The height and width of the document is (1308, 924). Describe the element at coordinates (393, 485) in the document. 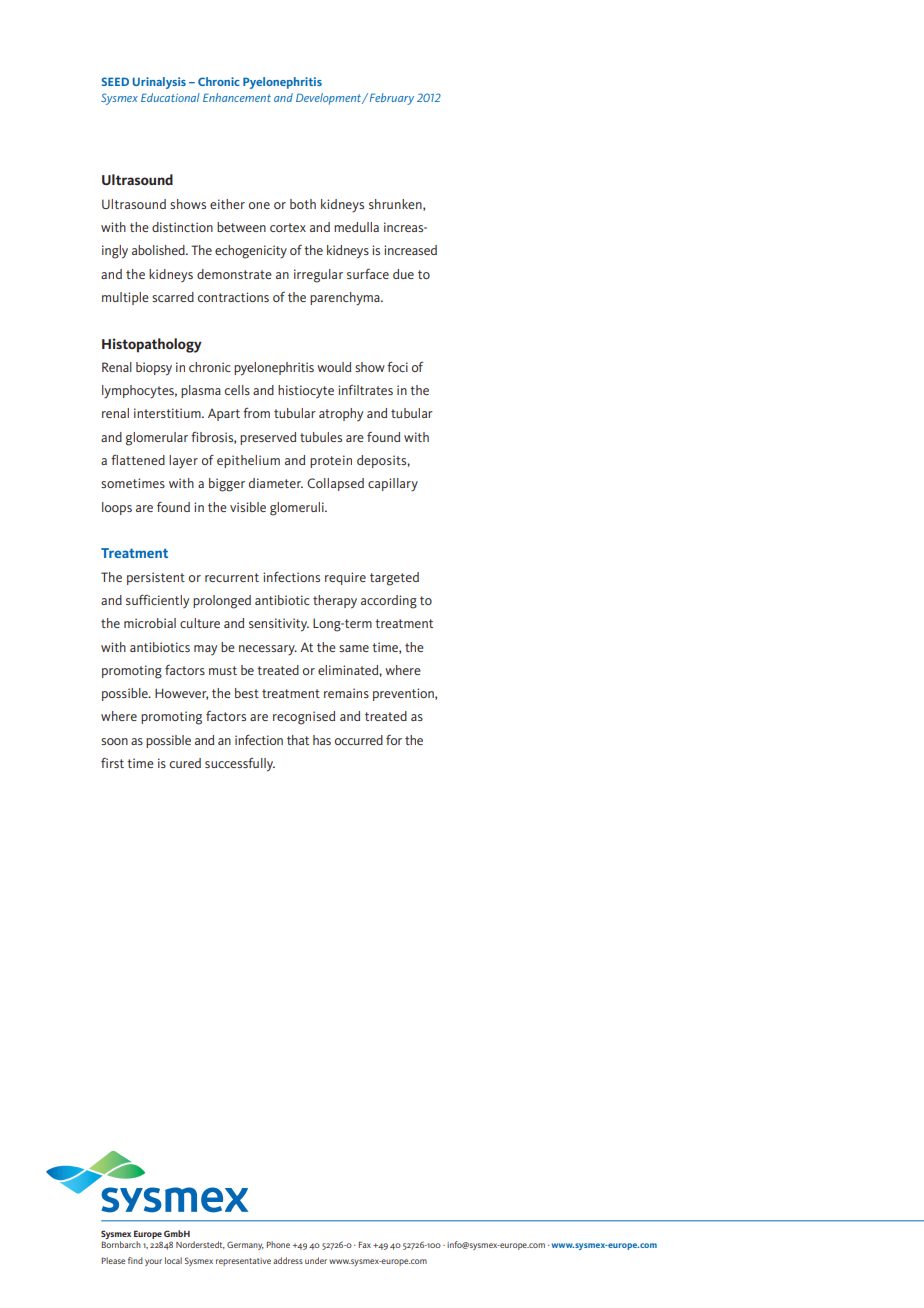

I see `capillary` at that location.
